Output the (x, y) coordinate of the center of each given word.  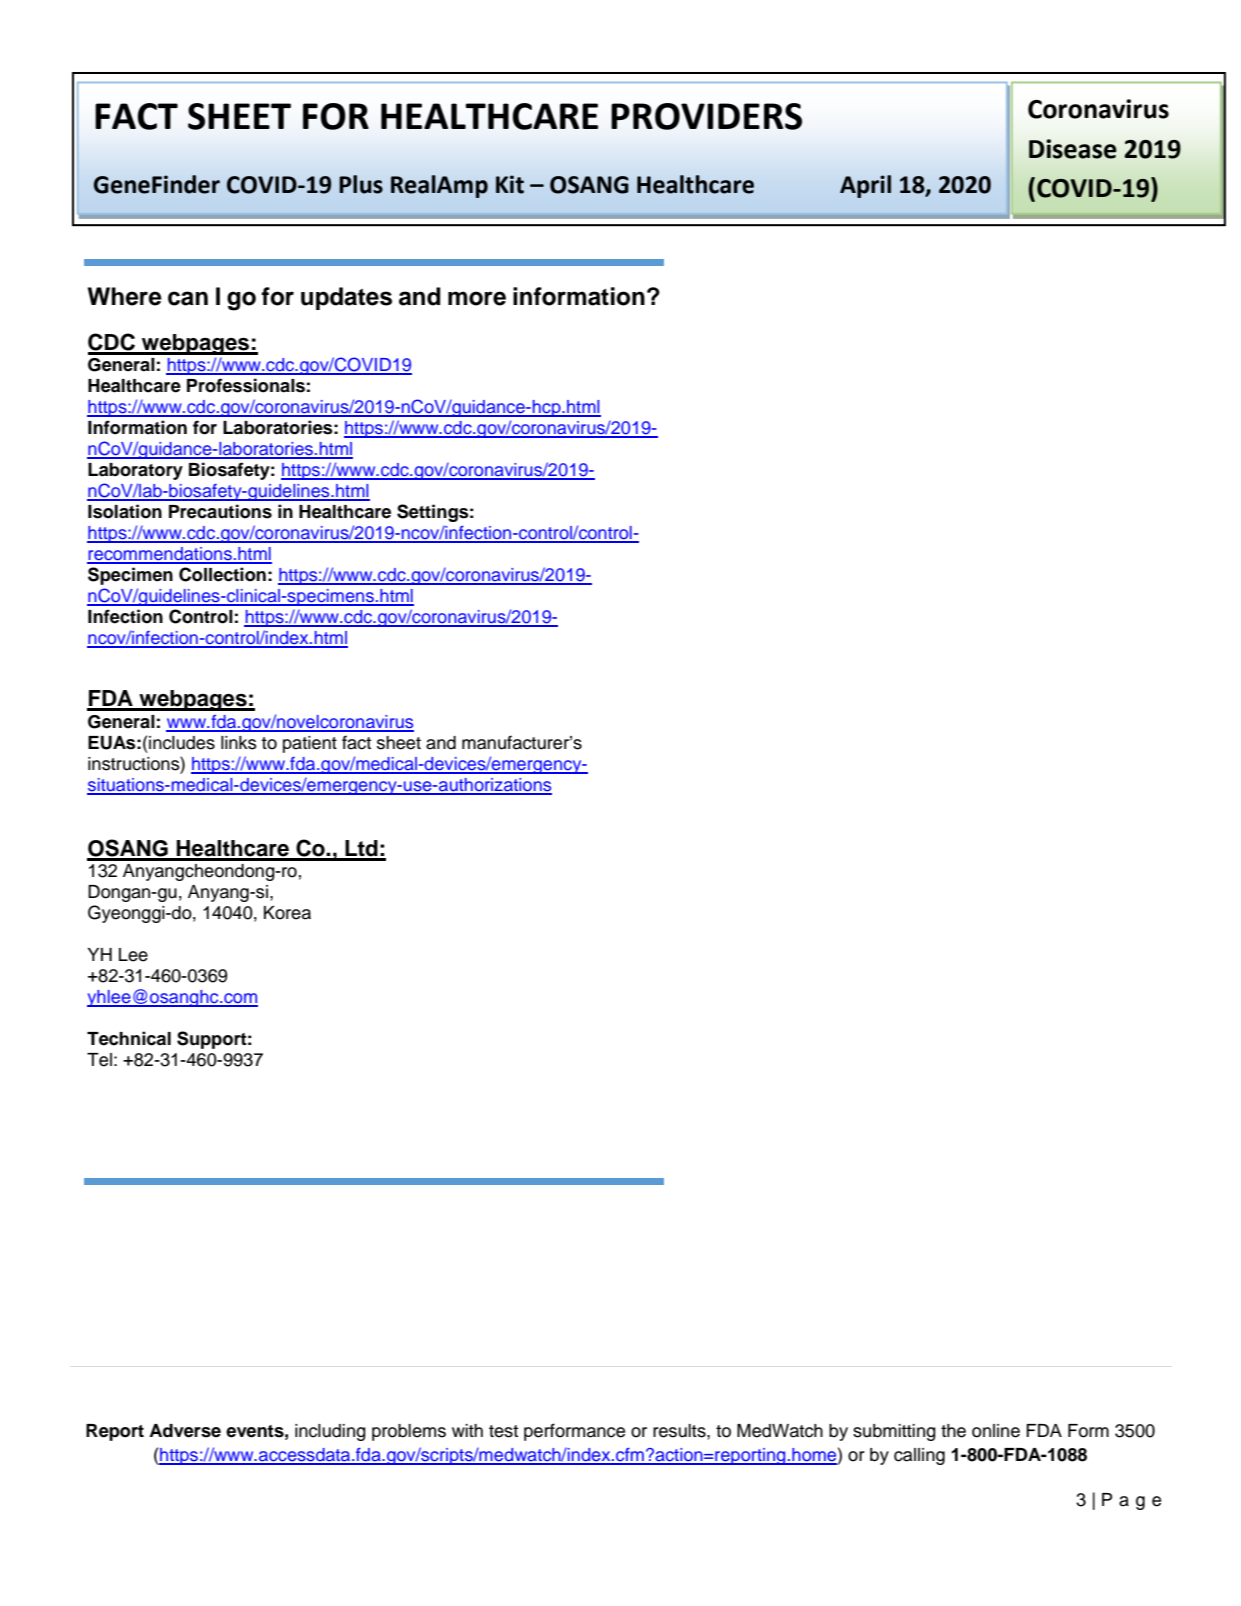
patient (310, 744)
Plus (361, 184)
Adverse (185, 1431)
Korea (287, 913)
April (865, 186)
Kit (510, 184)
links (239, 743)
